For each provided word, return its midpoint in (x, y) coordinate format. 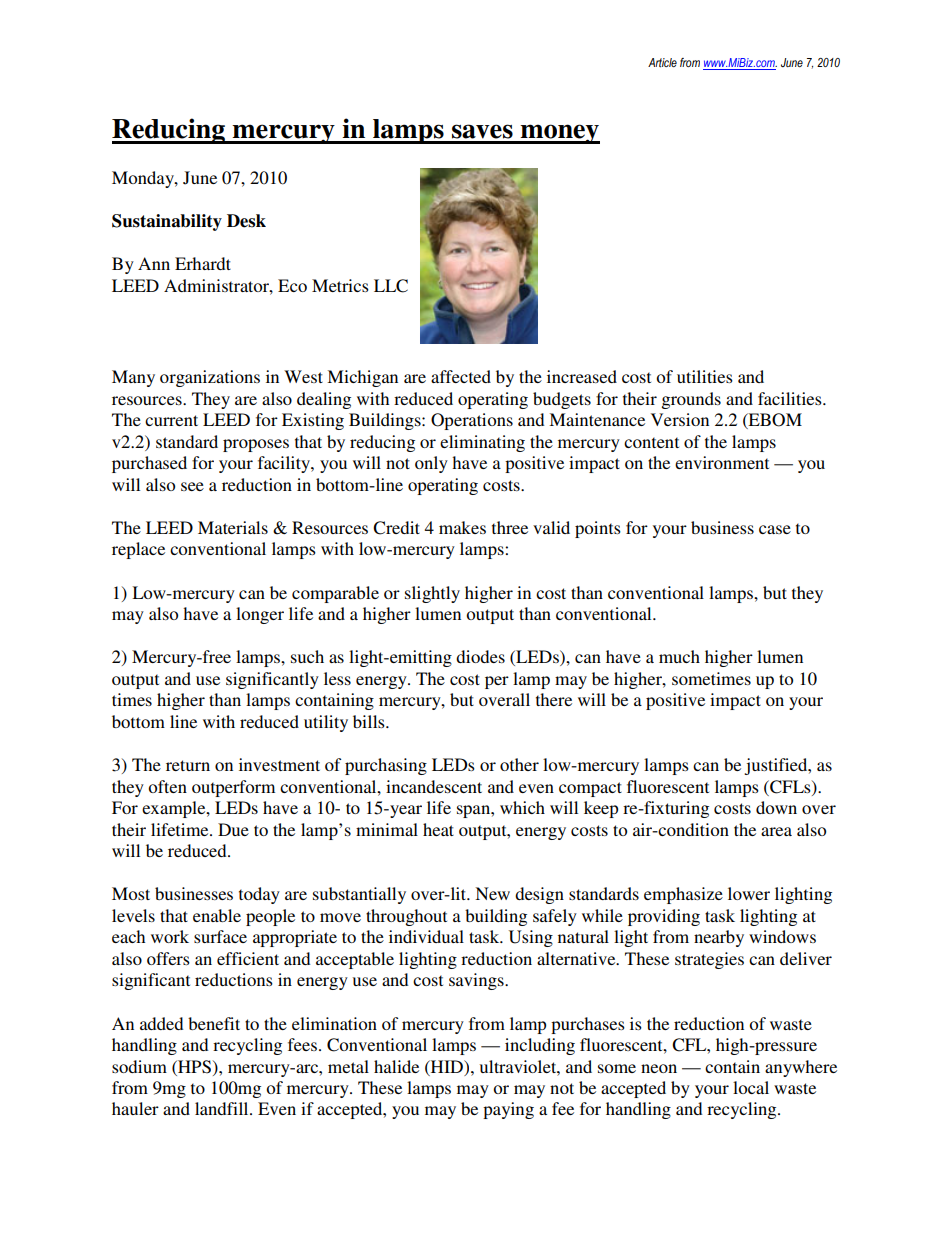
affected (461, 376)
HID (447, 1066)
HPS (193, 1067)
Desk (246, 221)
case (775, 529)
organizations (210, 378)
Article (662, 62)
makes (462, 527)
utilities (705, 376)
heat (438, 829)
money (559, 134)
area (776, 831)
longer (260, 615)
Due (233, 829)
